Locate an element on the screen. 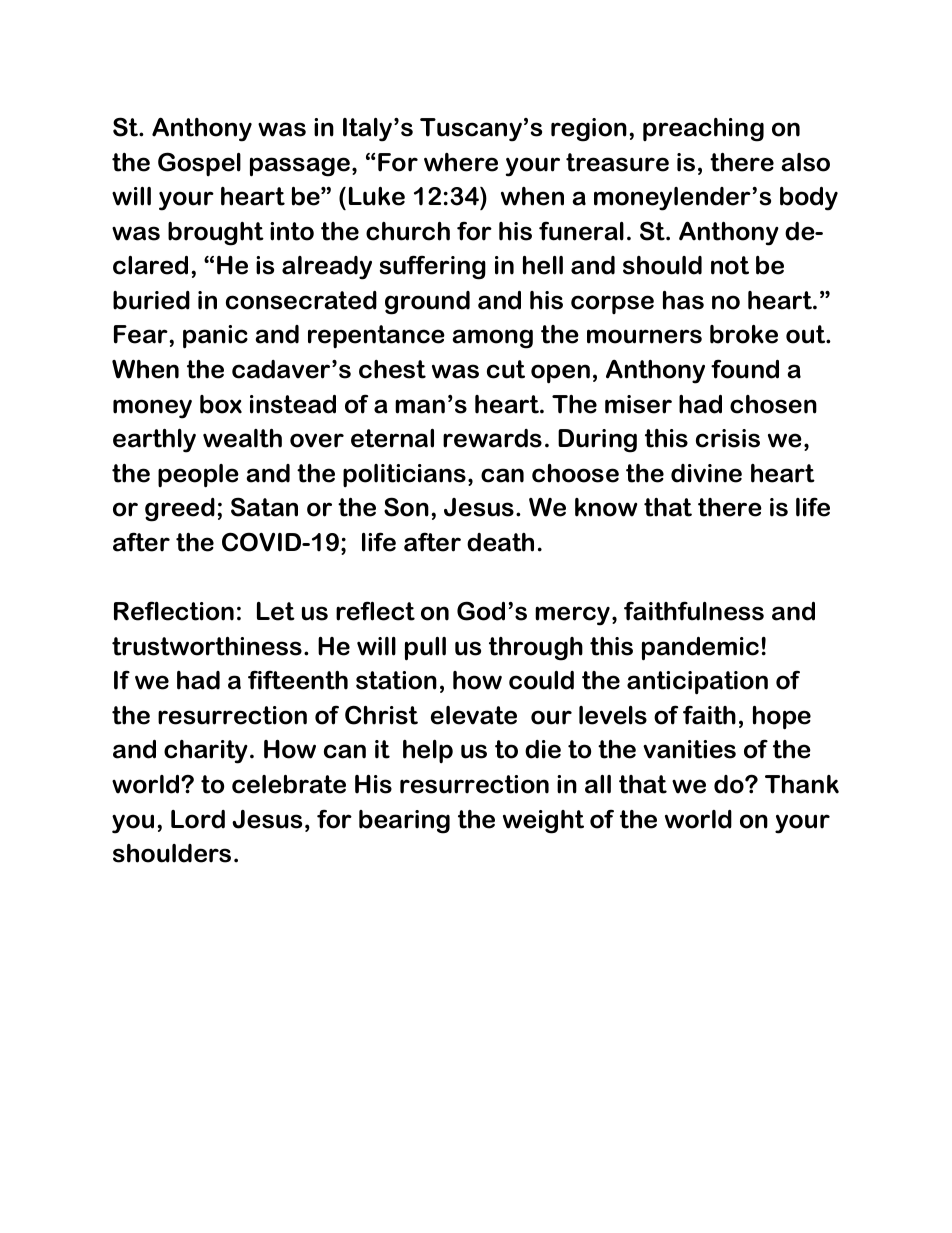 This screenshot has height=1233, width=952. death is located at coordinates (500, 542).
